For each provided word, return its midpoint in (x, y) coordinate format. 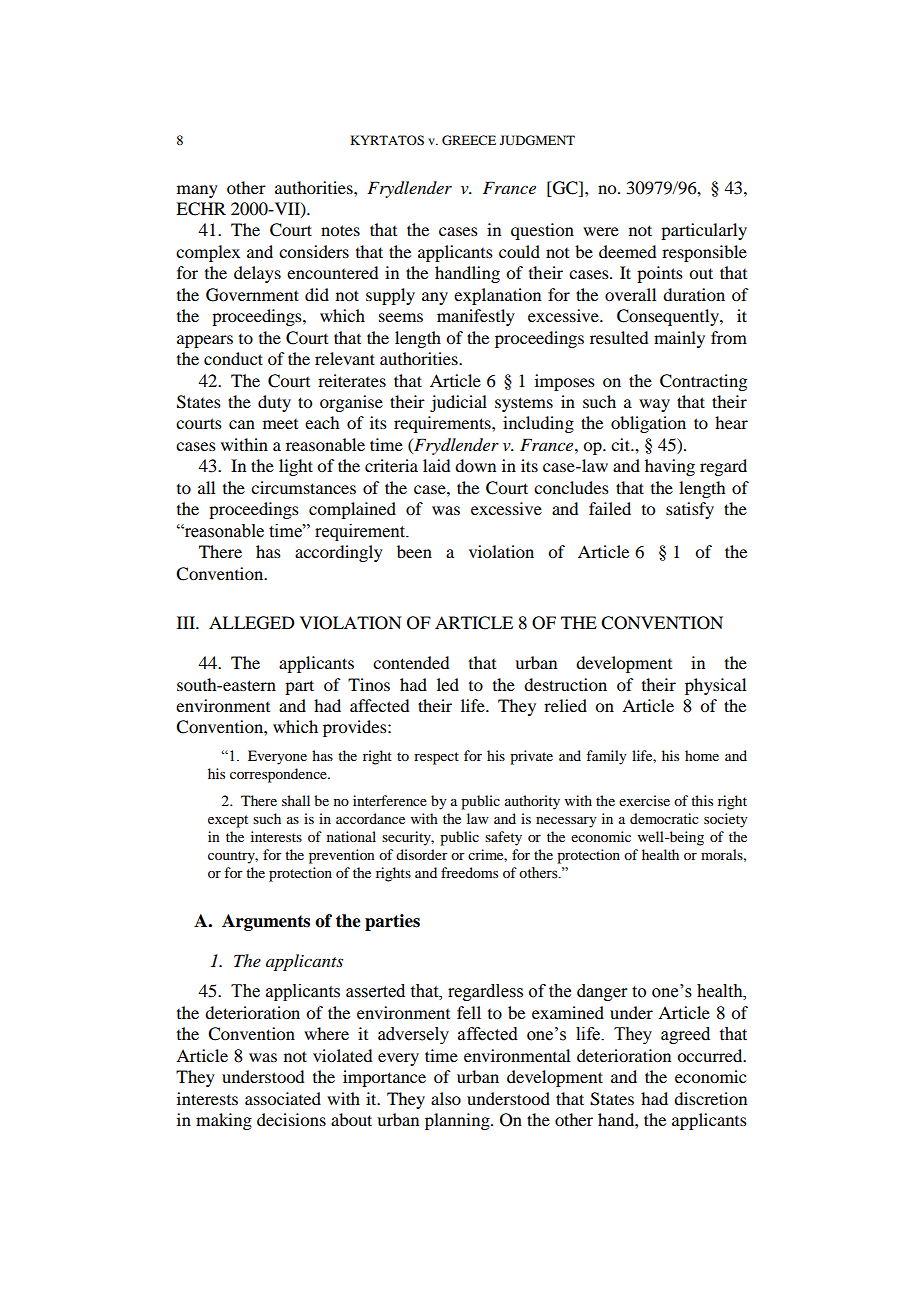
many (197, 191)
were (601, 231)
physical (715, 686)
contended (411, 662)
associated (283, 1098)
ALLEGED (251, 623)
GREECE (469, 140)
